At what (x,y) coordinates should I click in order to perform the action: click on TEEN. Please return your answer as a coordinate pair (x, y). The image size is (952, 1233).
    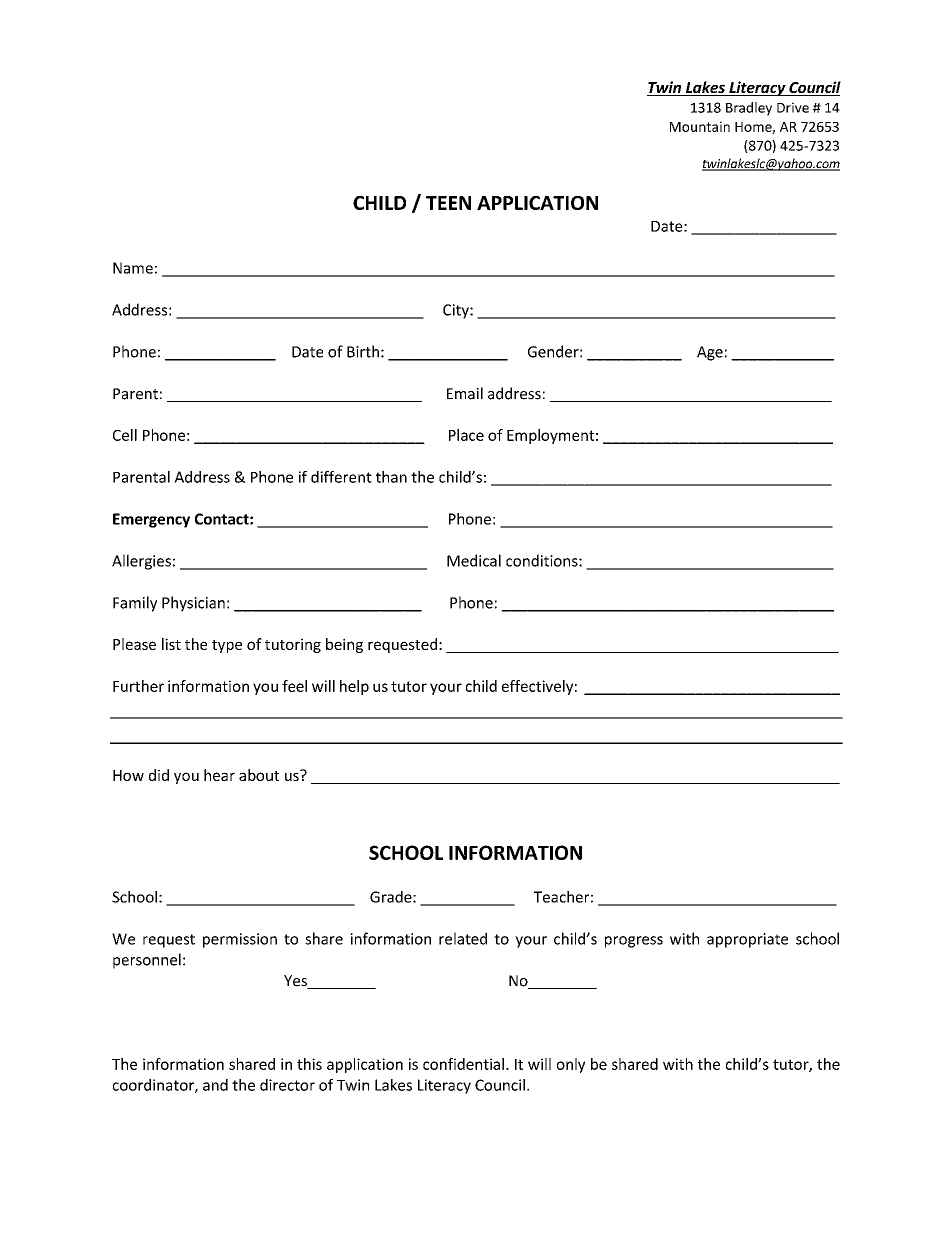
    Looking at the image, I should click on (448, 203).
